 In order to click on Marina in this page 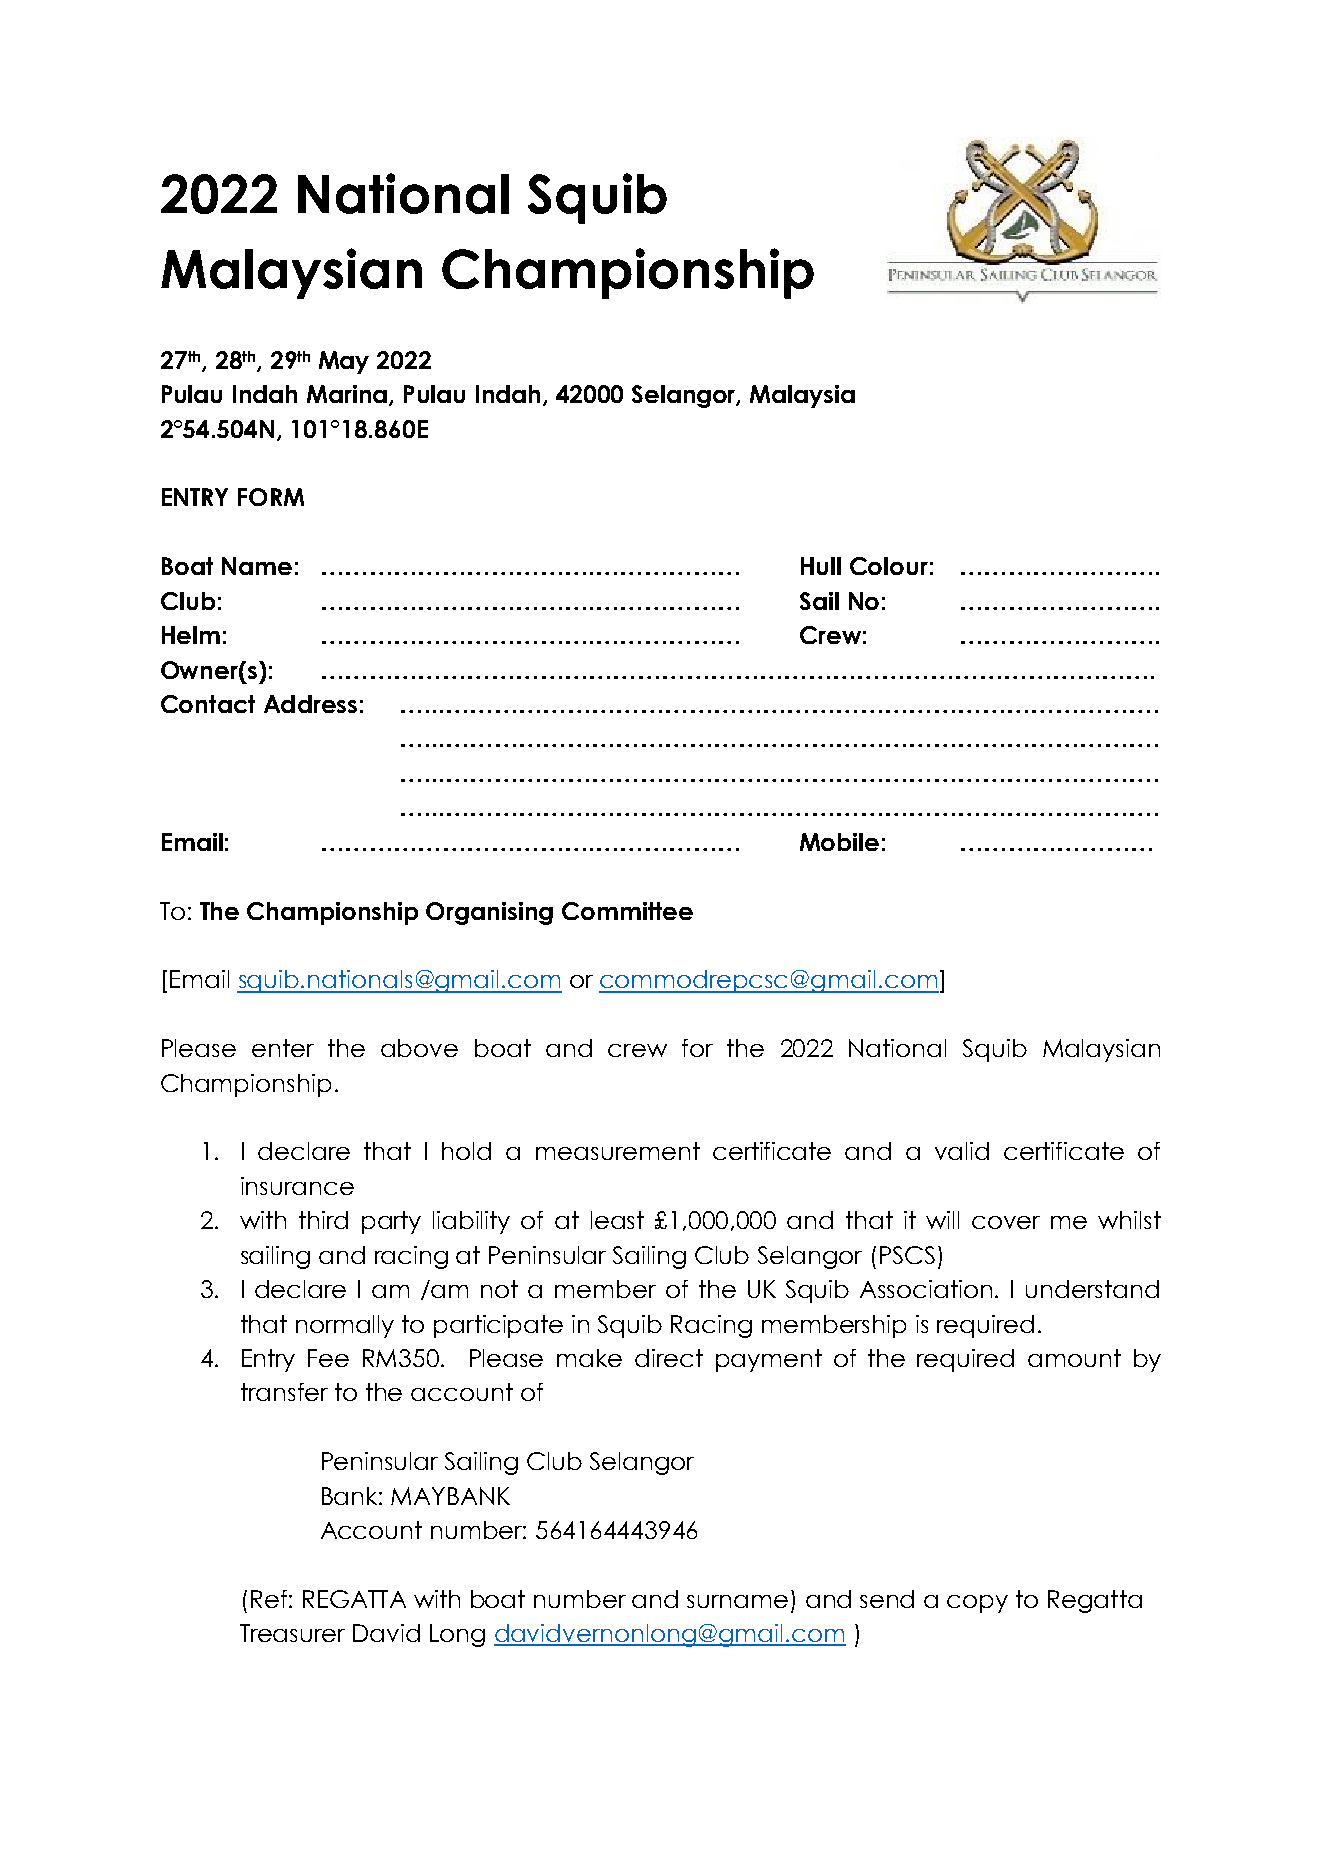, I will do `click(348, 395)`.
